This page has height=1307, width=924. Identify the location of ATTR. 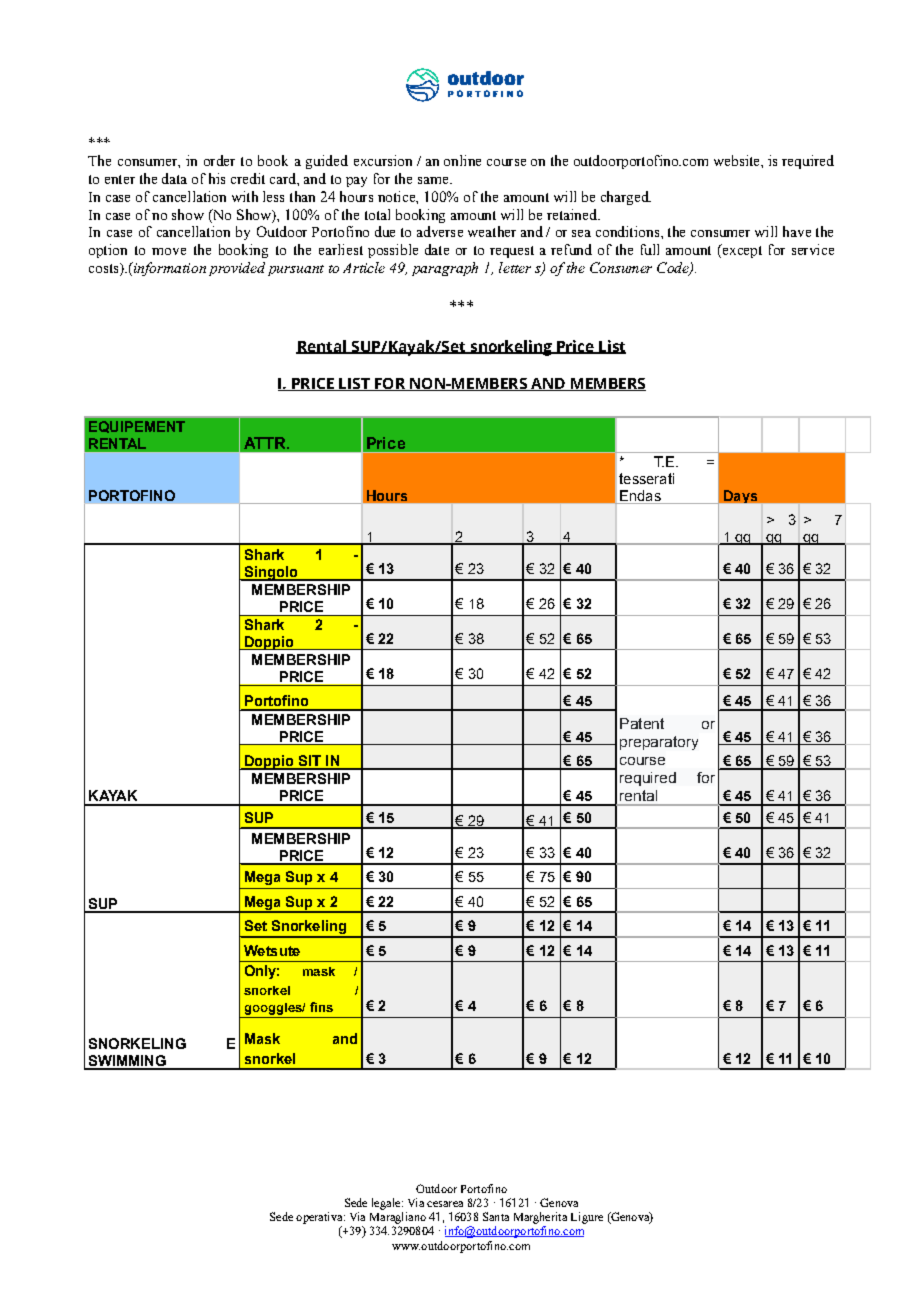
(266, 443).
